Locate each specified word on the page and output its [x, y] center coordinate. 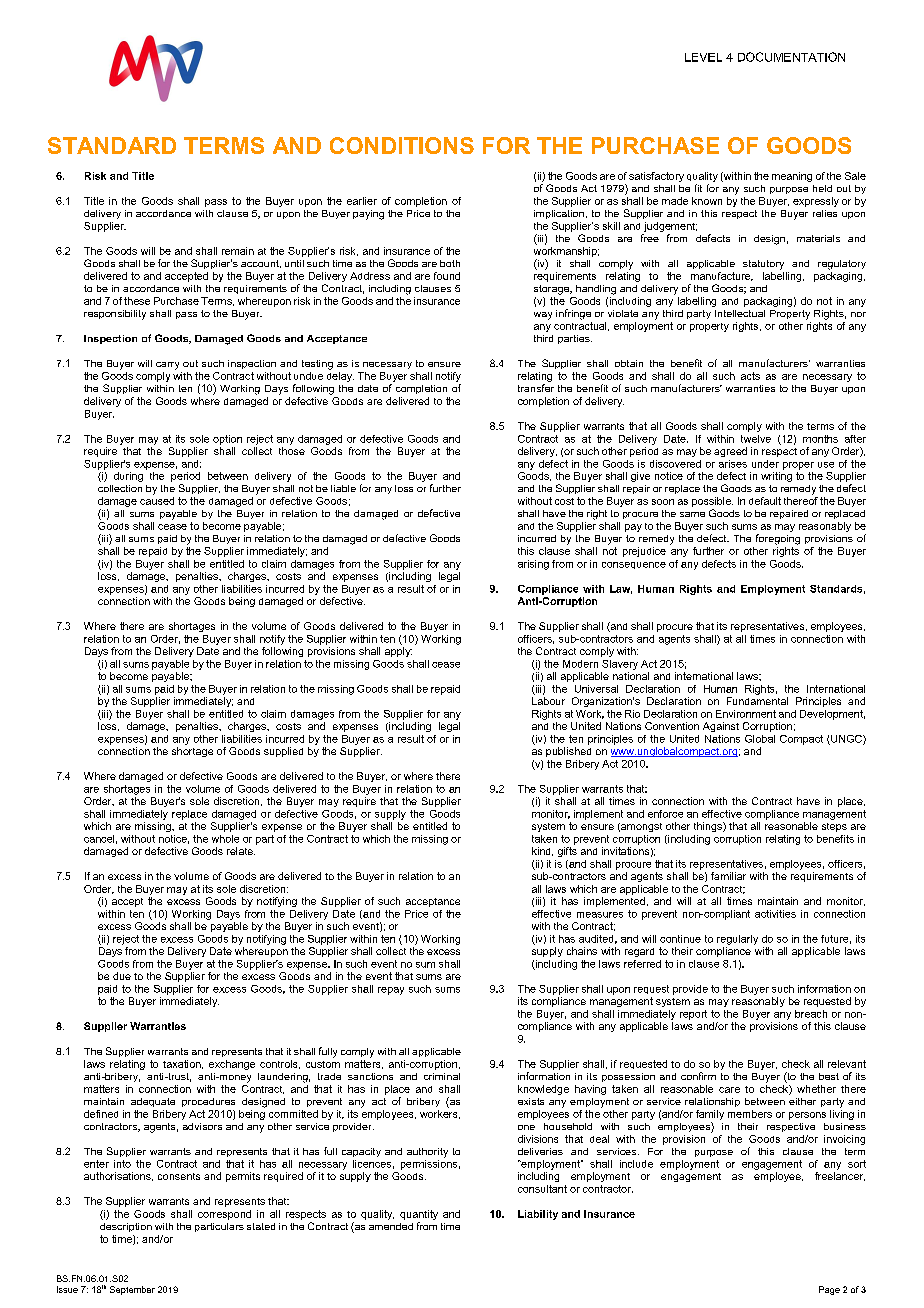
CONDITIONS [402, 145]
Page [829, 1290]
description [126, 1227]
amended [391, 1226]
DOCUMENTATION [791, 57]
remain [238, 251]
